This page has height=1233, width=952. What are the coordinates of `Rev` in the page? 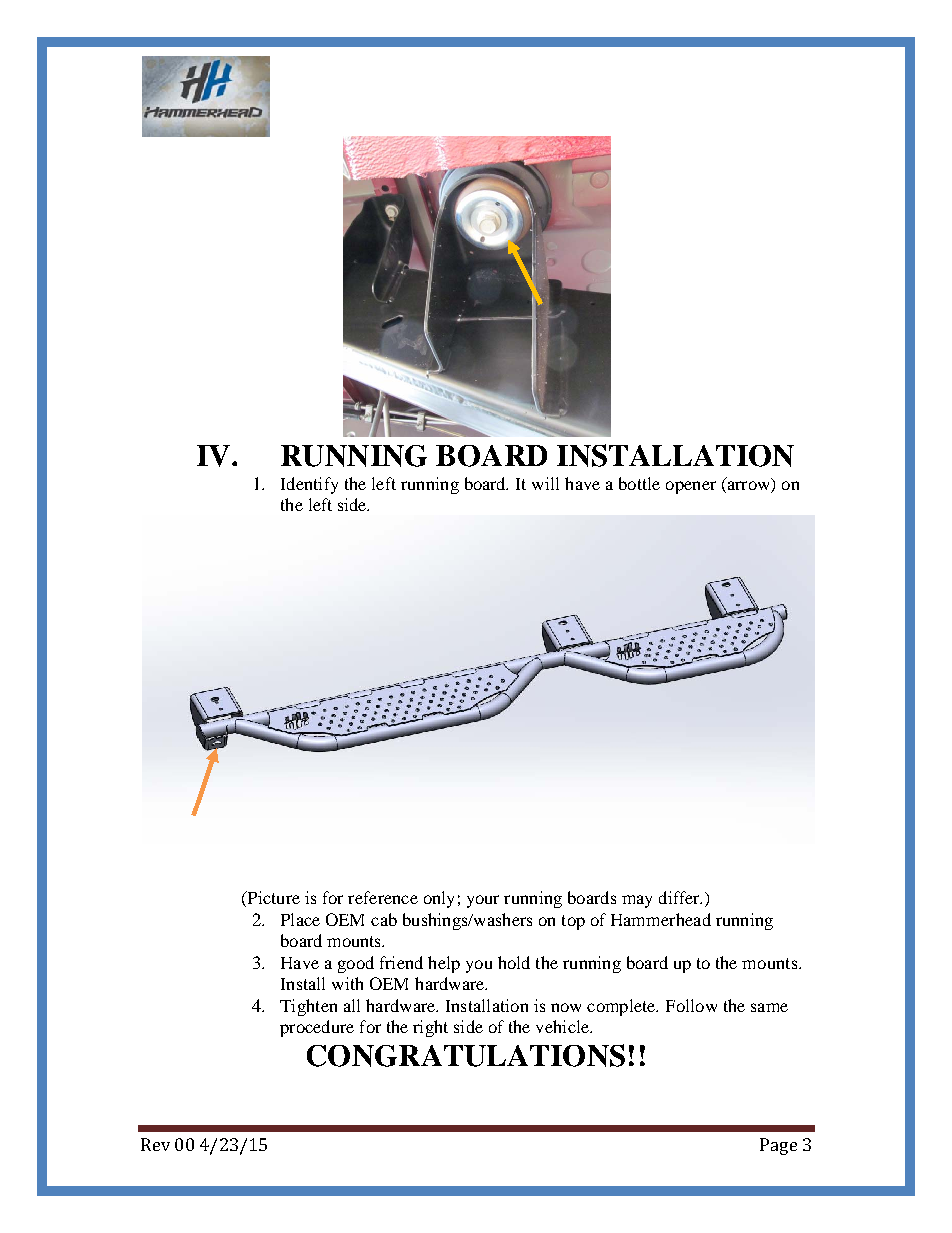 It's located at (155, 1144).
